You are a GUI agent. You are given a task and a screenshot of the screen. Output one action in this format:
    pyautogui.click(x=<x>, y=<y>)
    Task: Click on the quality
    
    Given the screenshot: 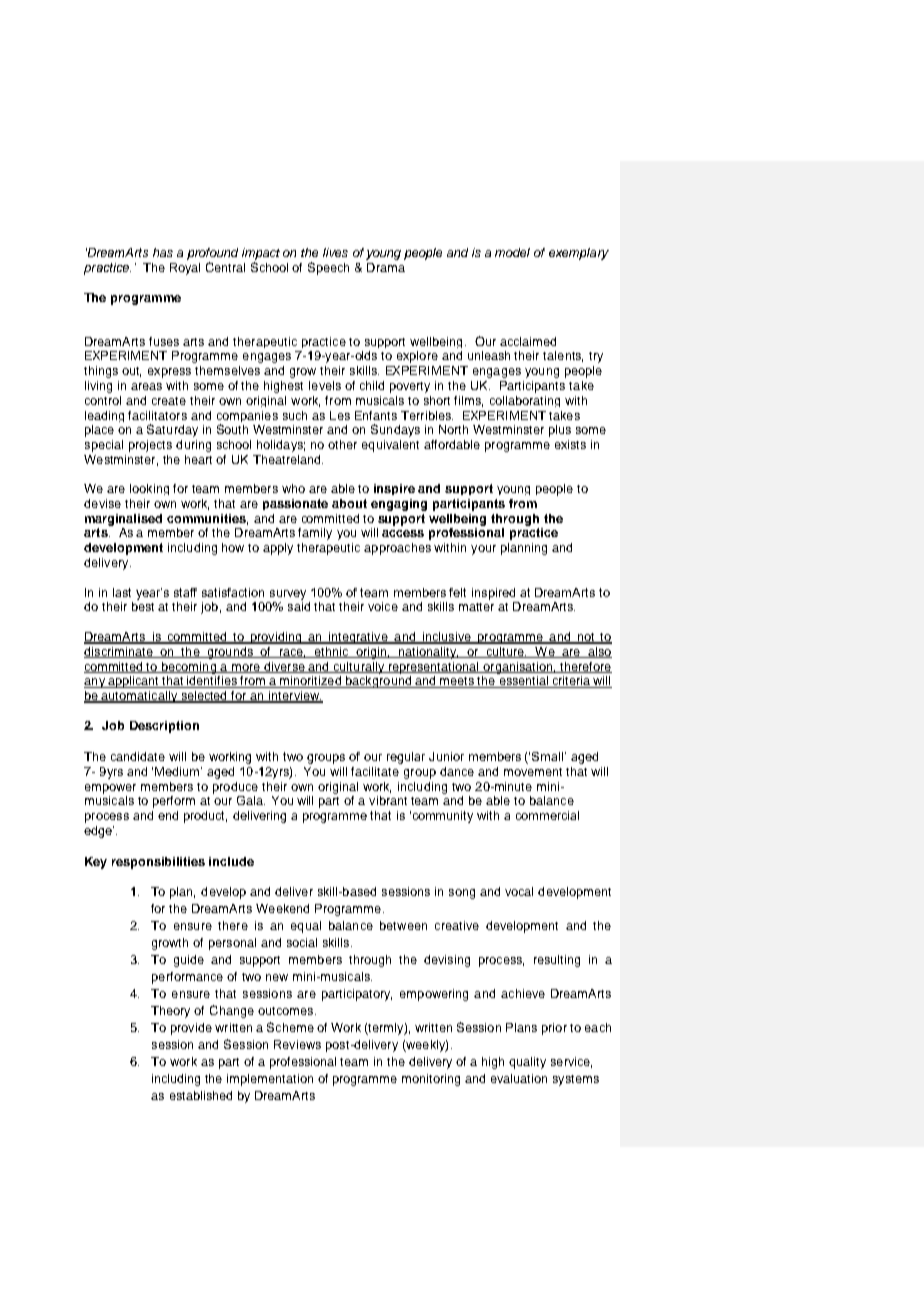 What is the action you would take?
    pyautogui.click(x=527, y=1063)
